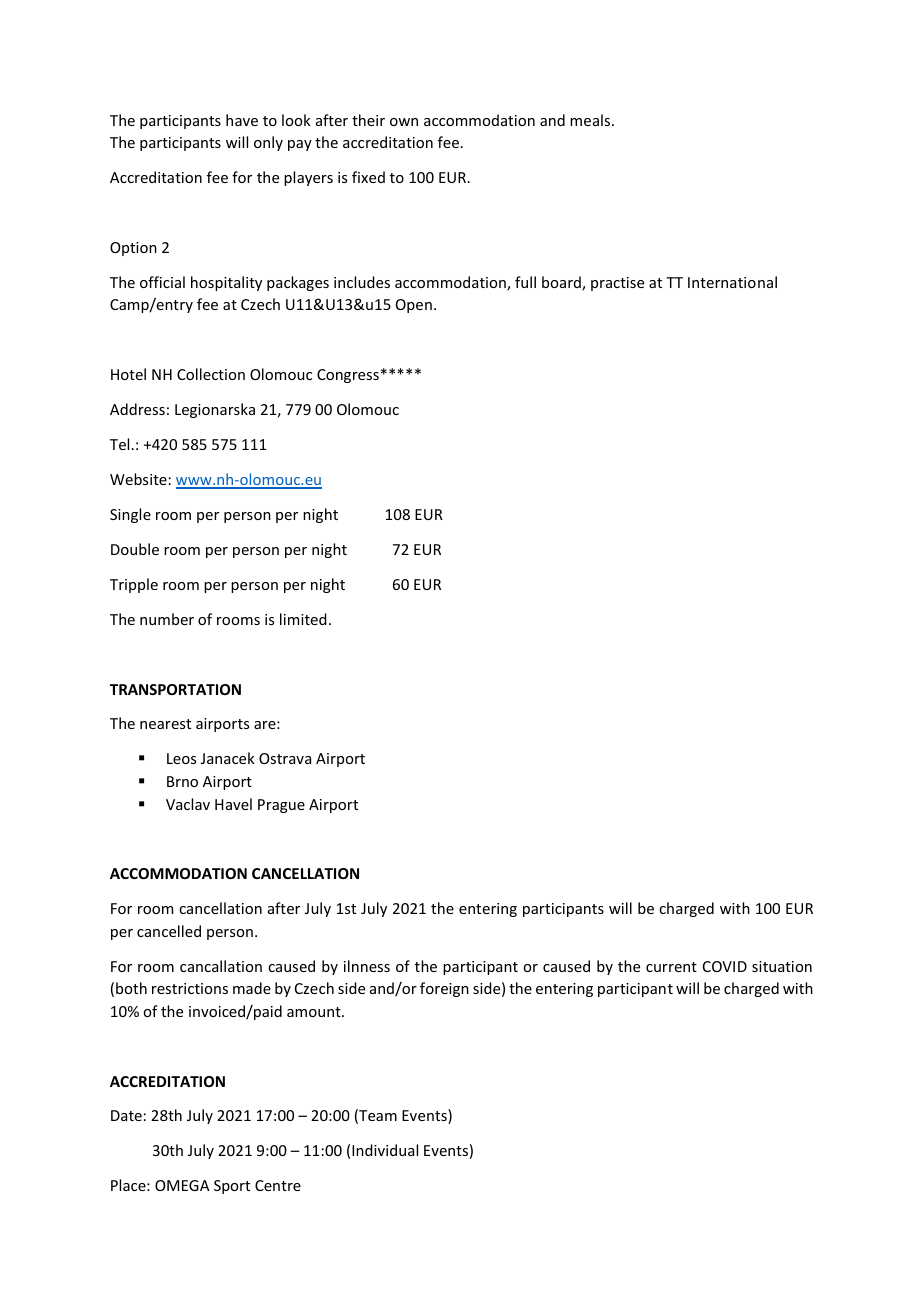  What do you see at coordinates (404, 122) in the page?
I see `own` at bounding box center [404, 122].
